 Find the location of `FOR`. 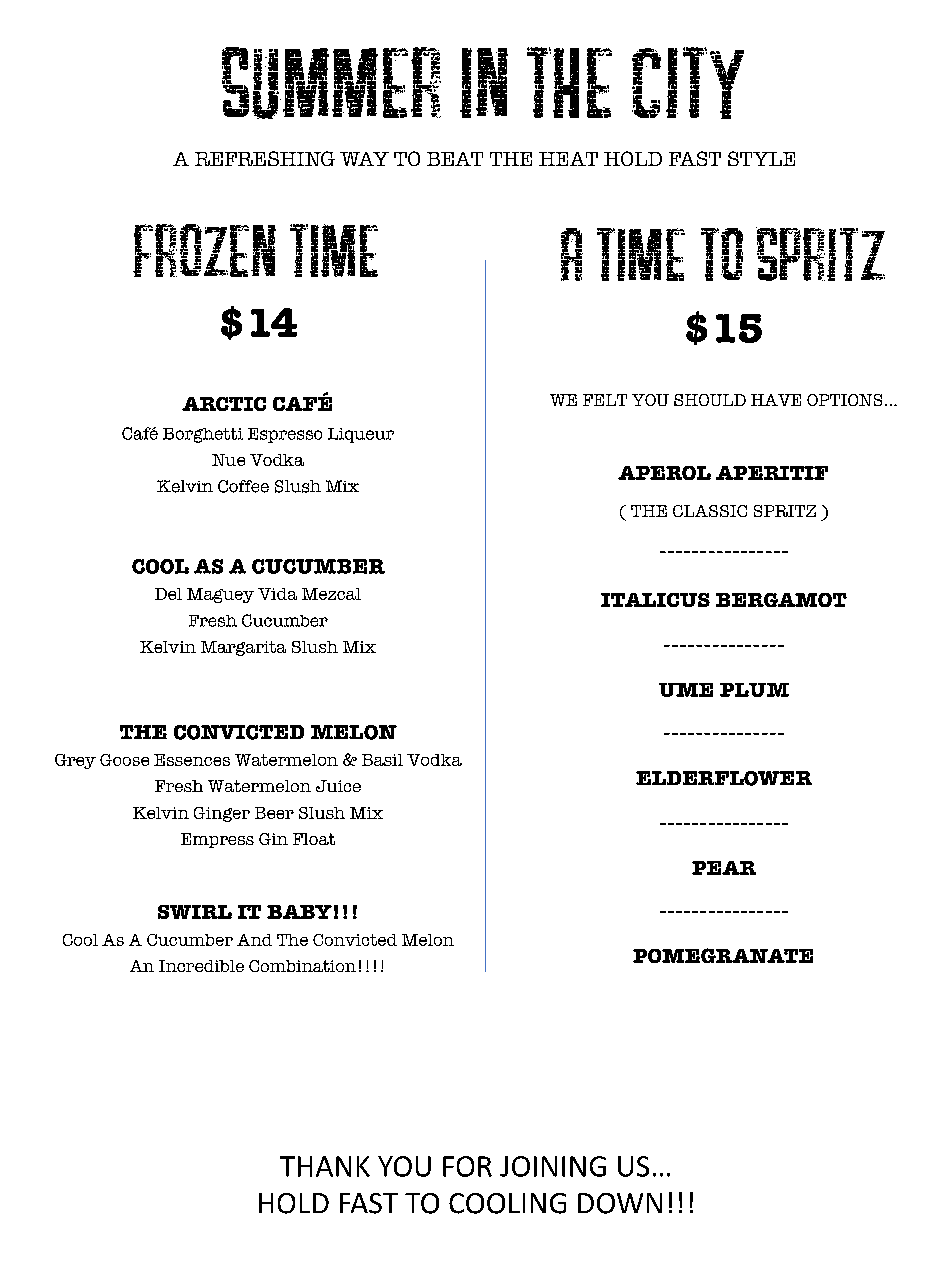

FOR is located at coordinates (467, 1166).
